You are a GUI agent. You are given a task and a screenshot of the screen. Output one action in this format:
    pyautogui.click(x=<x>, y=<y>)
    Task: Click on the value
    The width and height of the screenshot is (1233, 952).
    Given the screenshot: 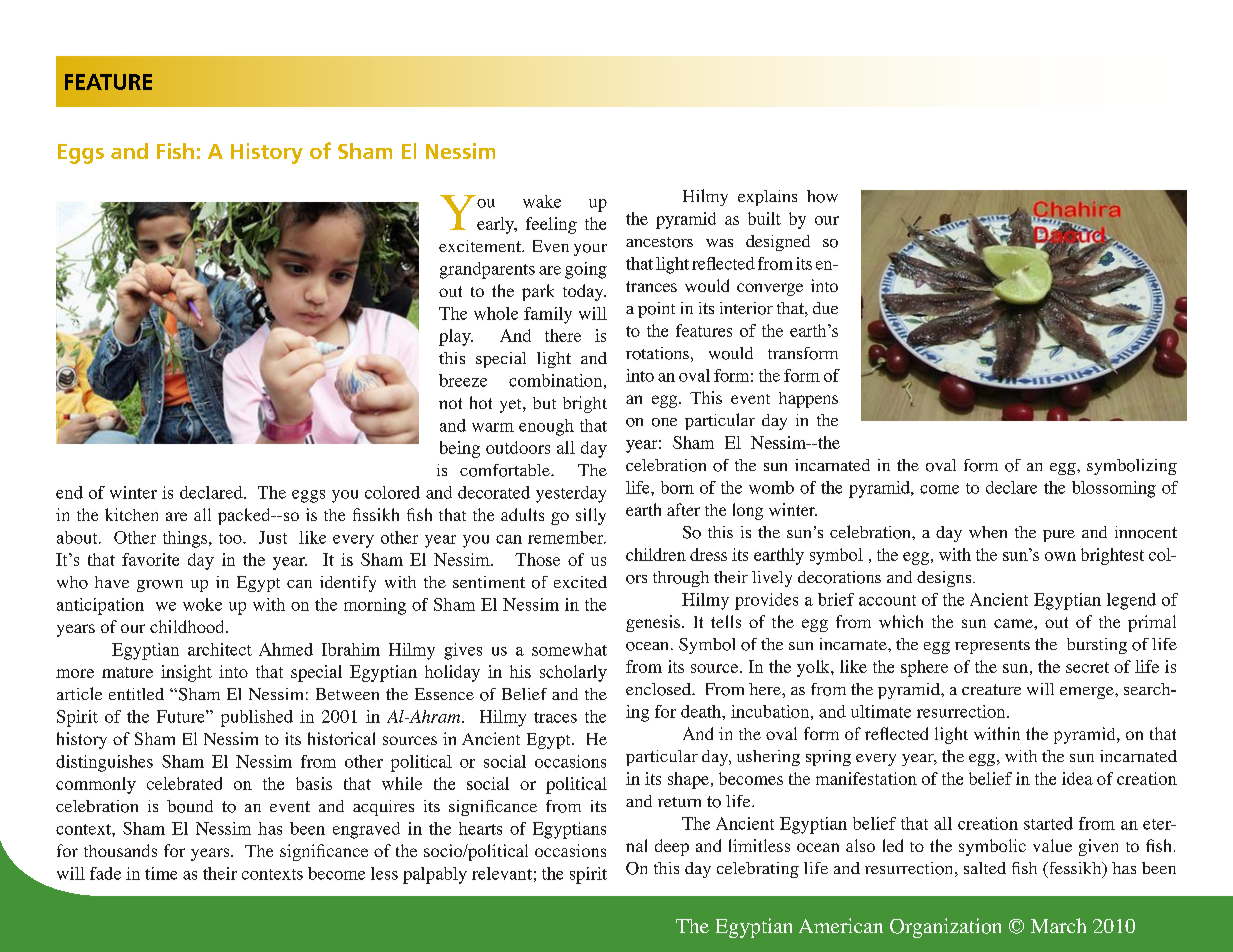 What is the action you would take?
    pyautogui.click(x=1052, y=845)
